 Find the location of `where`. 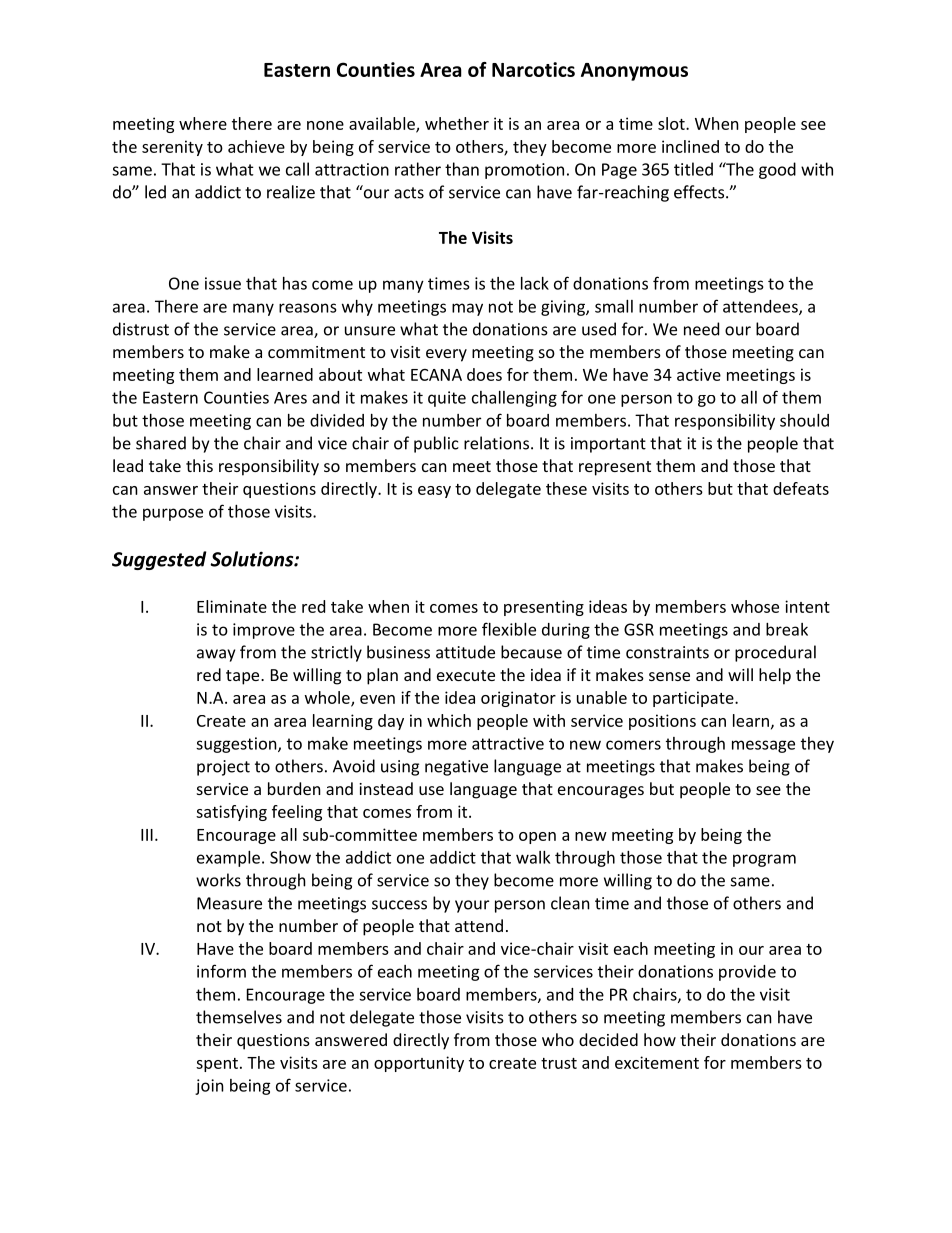

where is located at coordinates (203, 123).
